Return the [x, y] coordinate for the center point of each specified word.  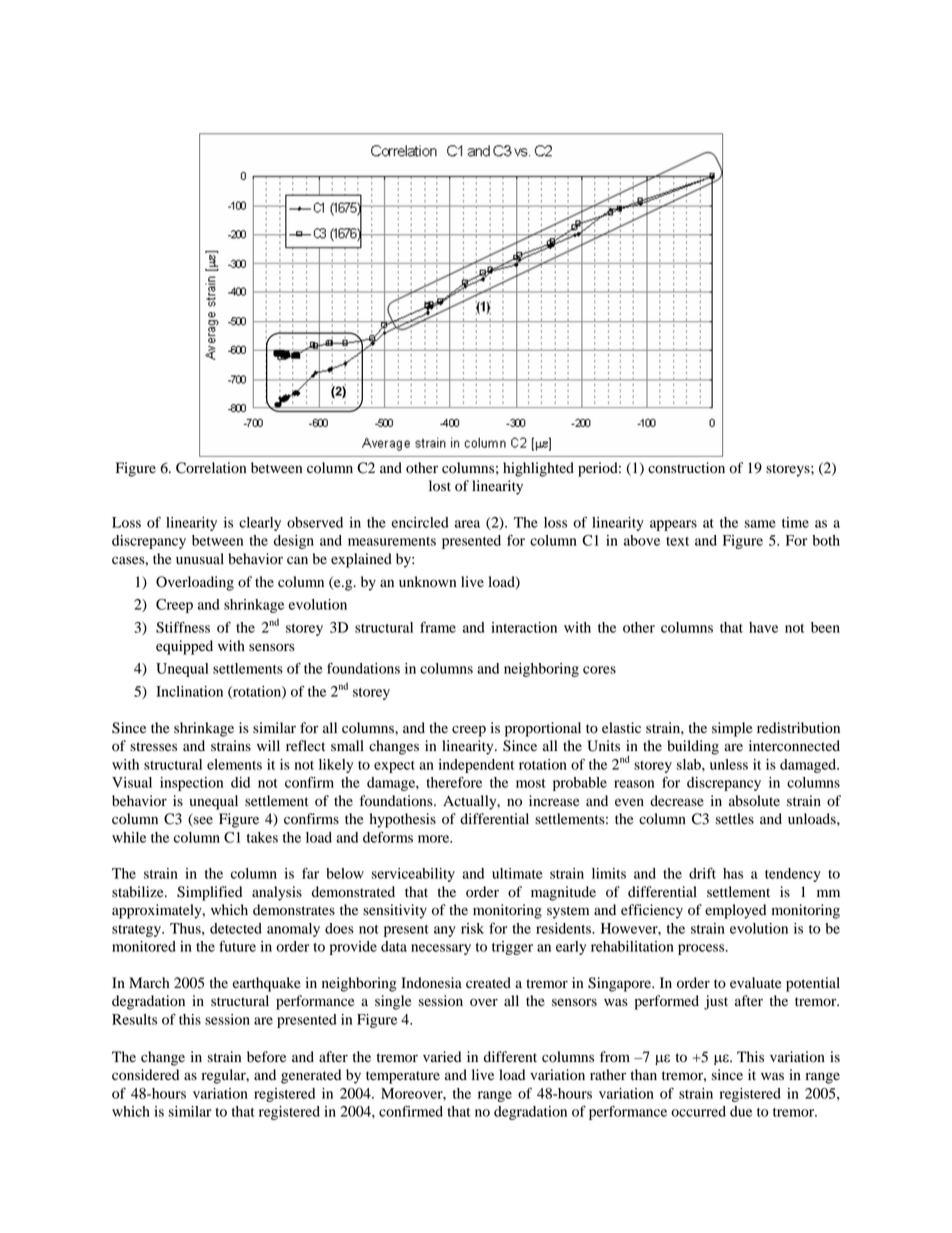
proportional [543, 729]
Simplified [209, 893]
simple [732, 729]
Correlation [211, 468]
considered [145, 1075]
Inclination [189, 691]
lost [440, 486]
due [741, 1111]
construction [686, 468]
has [733, 873]
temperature [403, 1077]
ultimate [517, 873]
